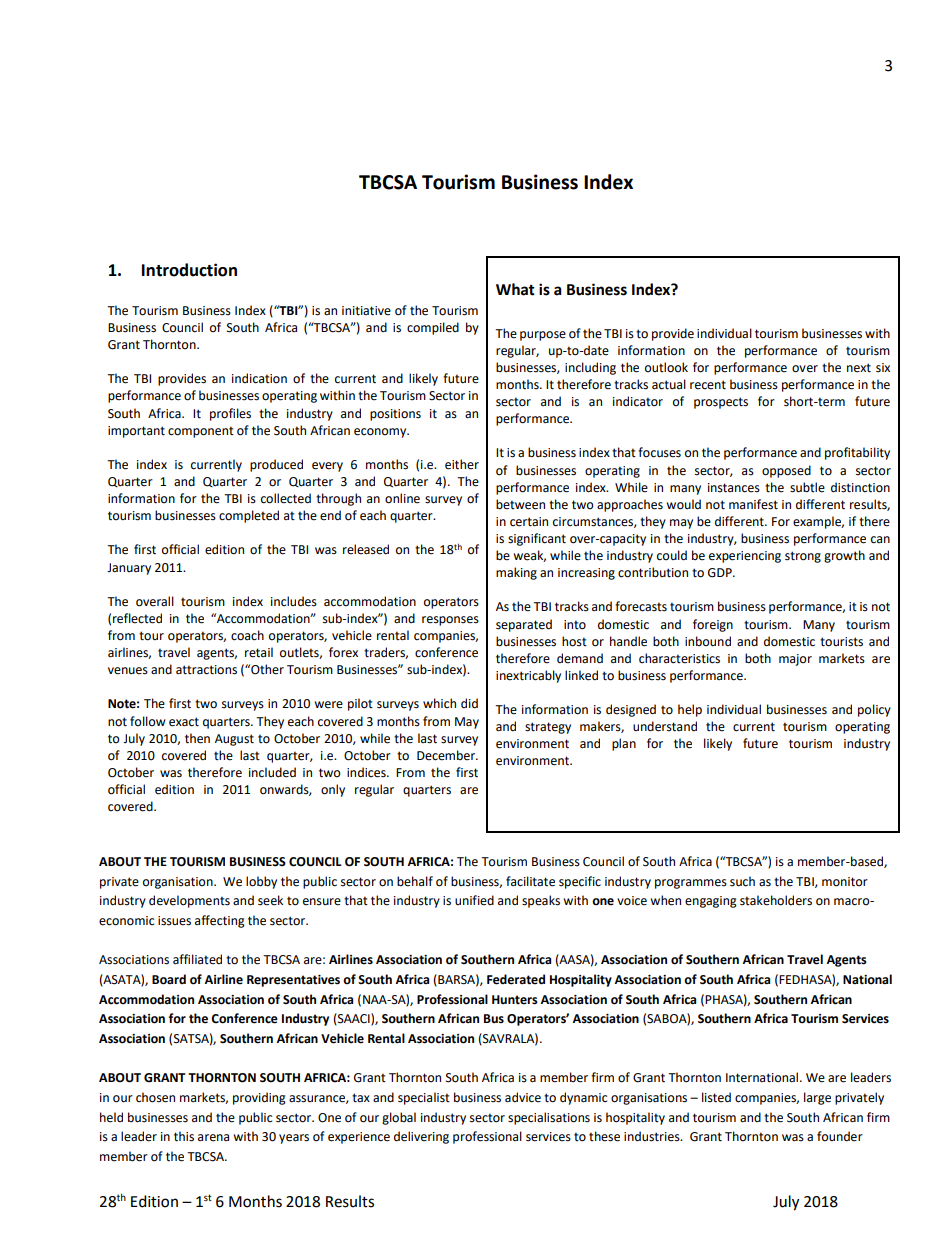 The image size is (952, 1233). I want to click on Introduction, so click(189, 270).
